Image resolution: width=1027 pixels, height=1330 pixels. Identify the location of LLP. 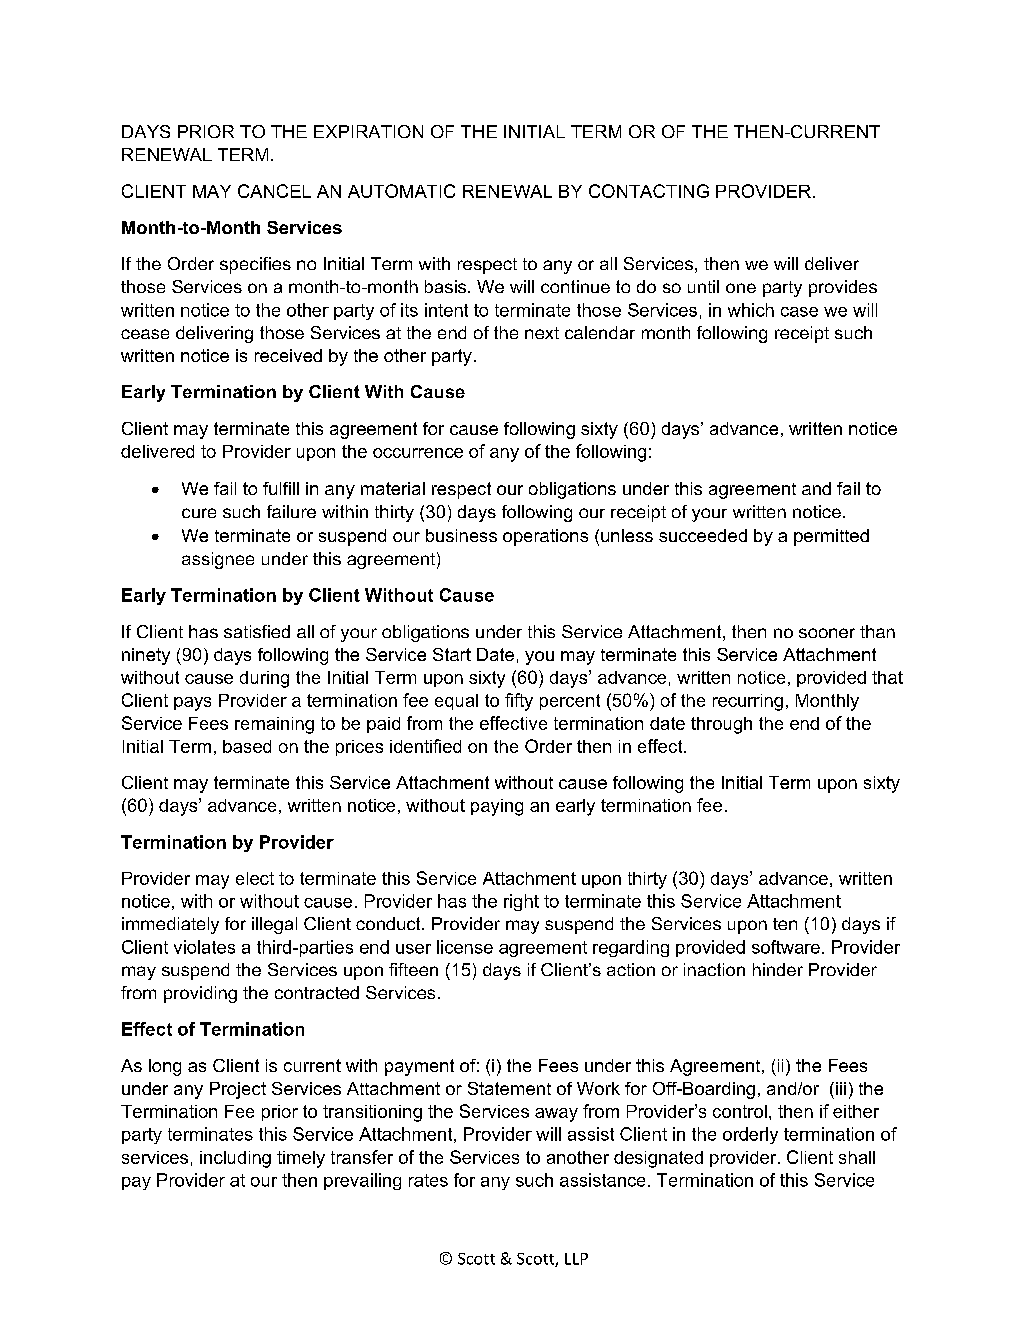
(576, 1259).
